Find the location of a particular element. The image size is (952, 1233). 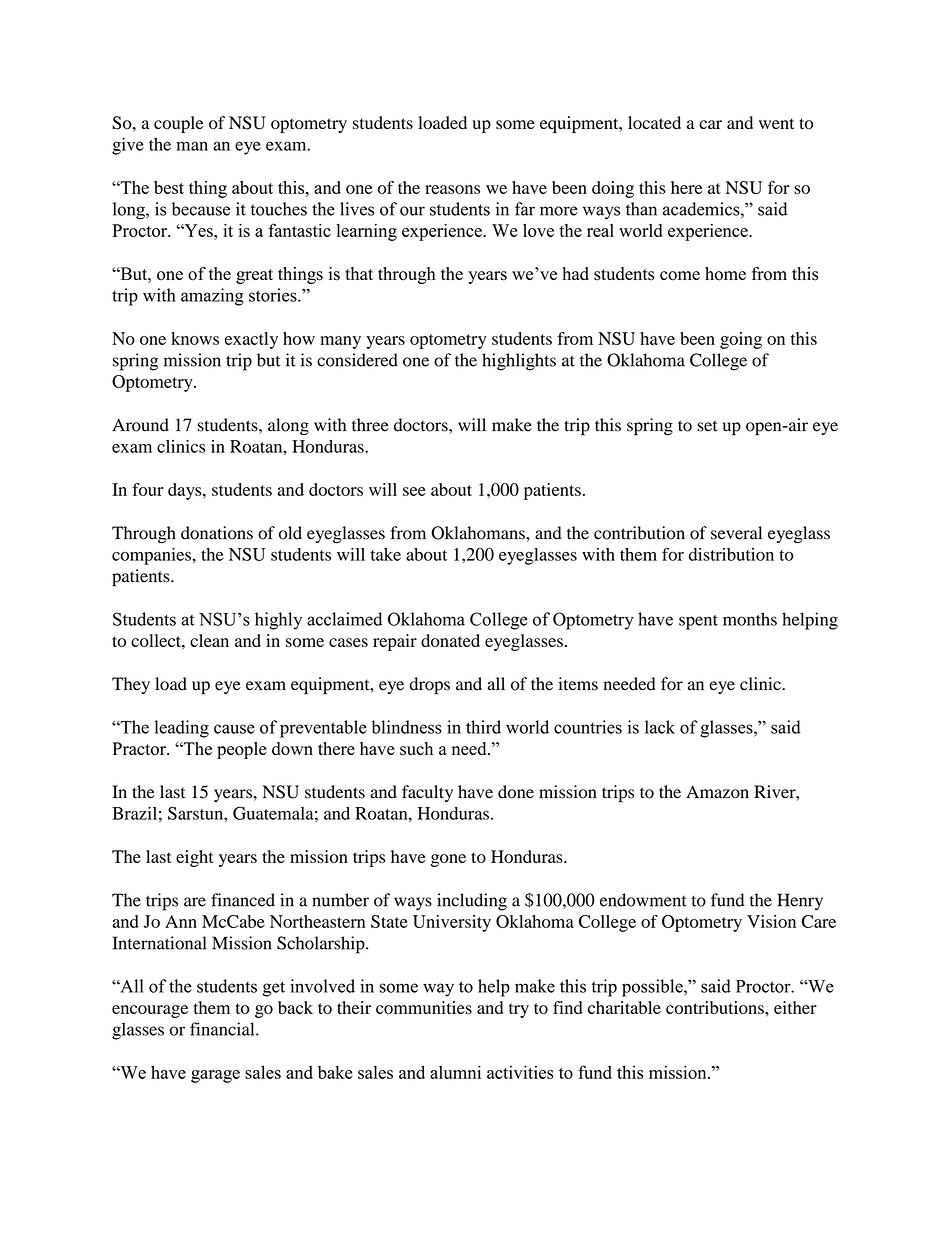

months is located at coordinates (750, 619).
